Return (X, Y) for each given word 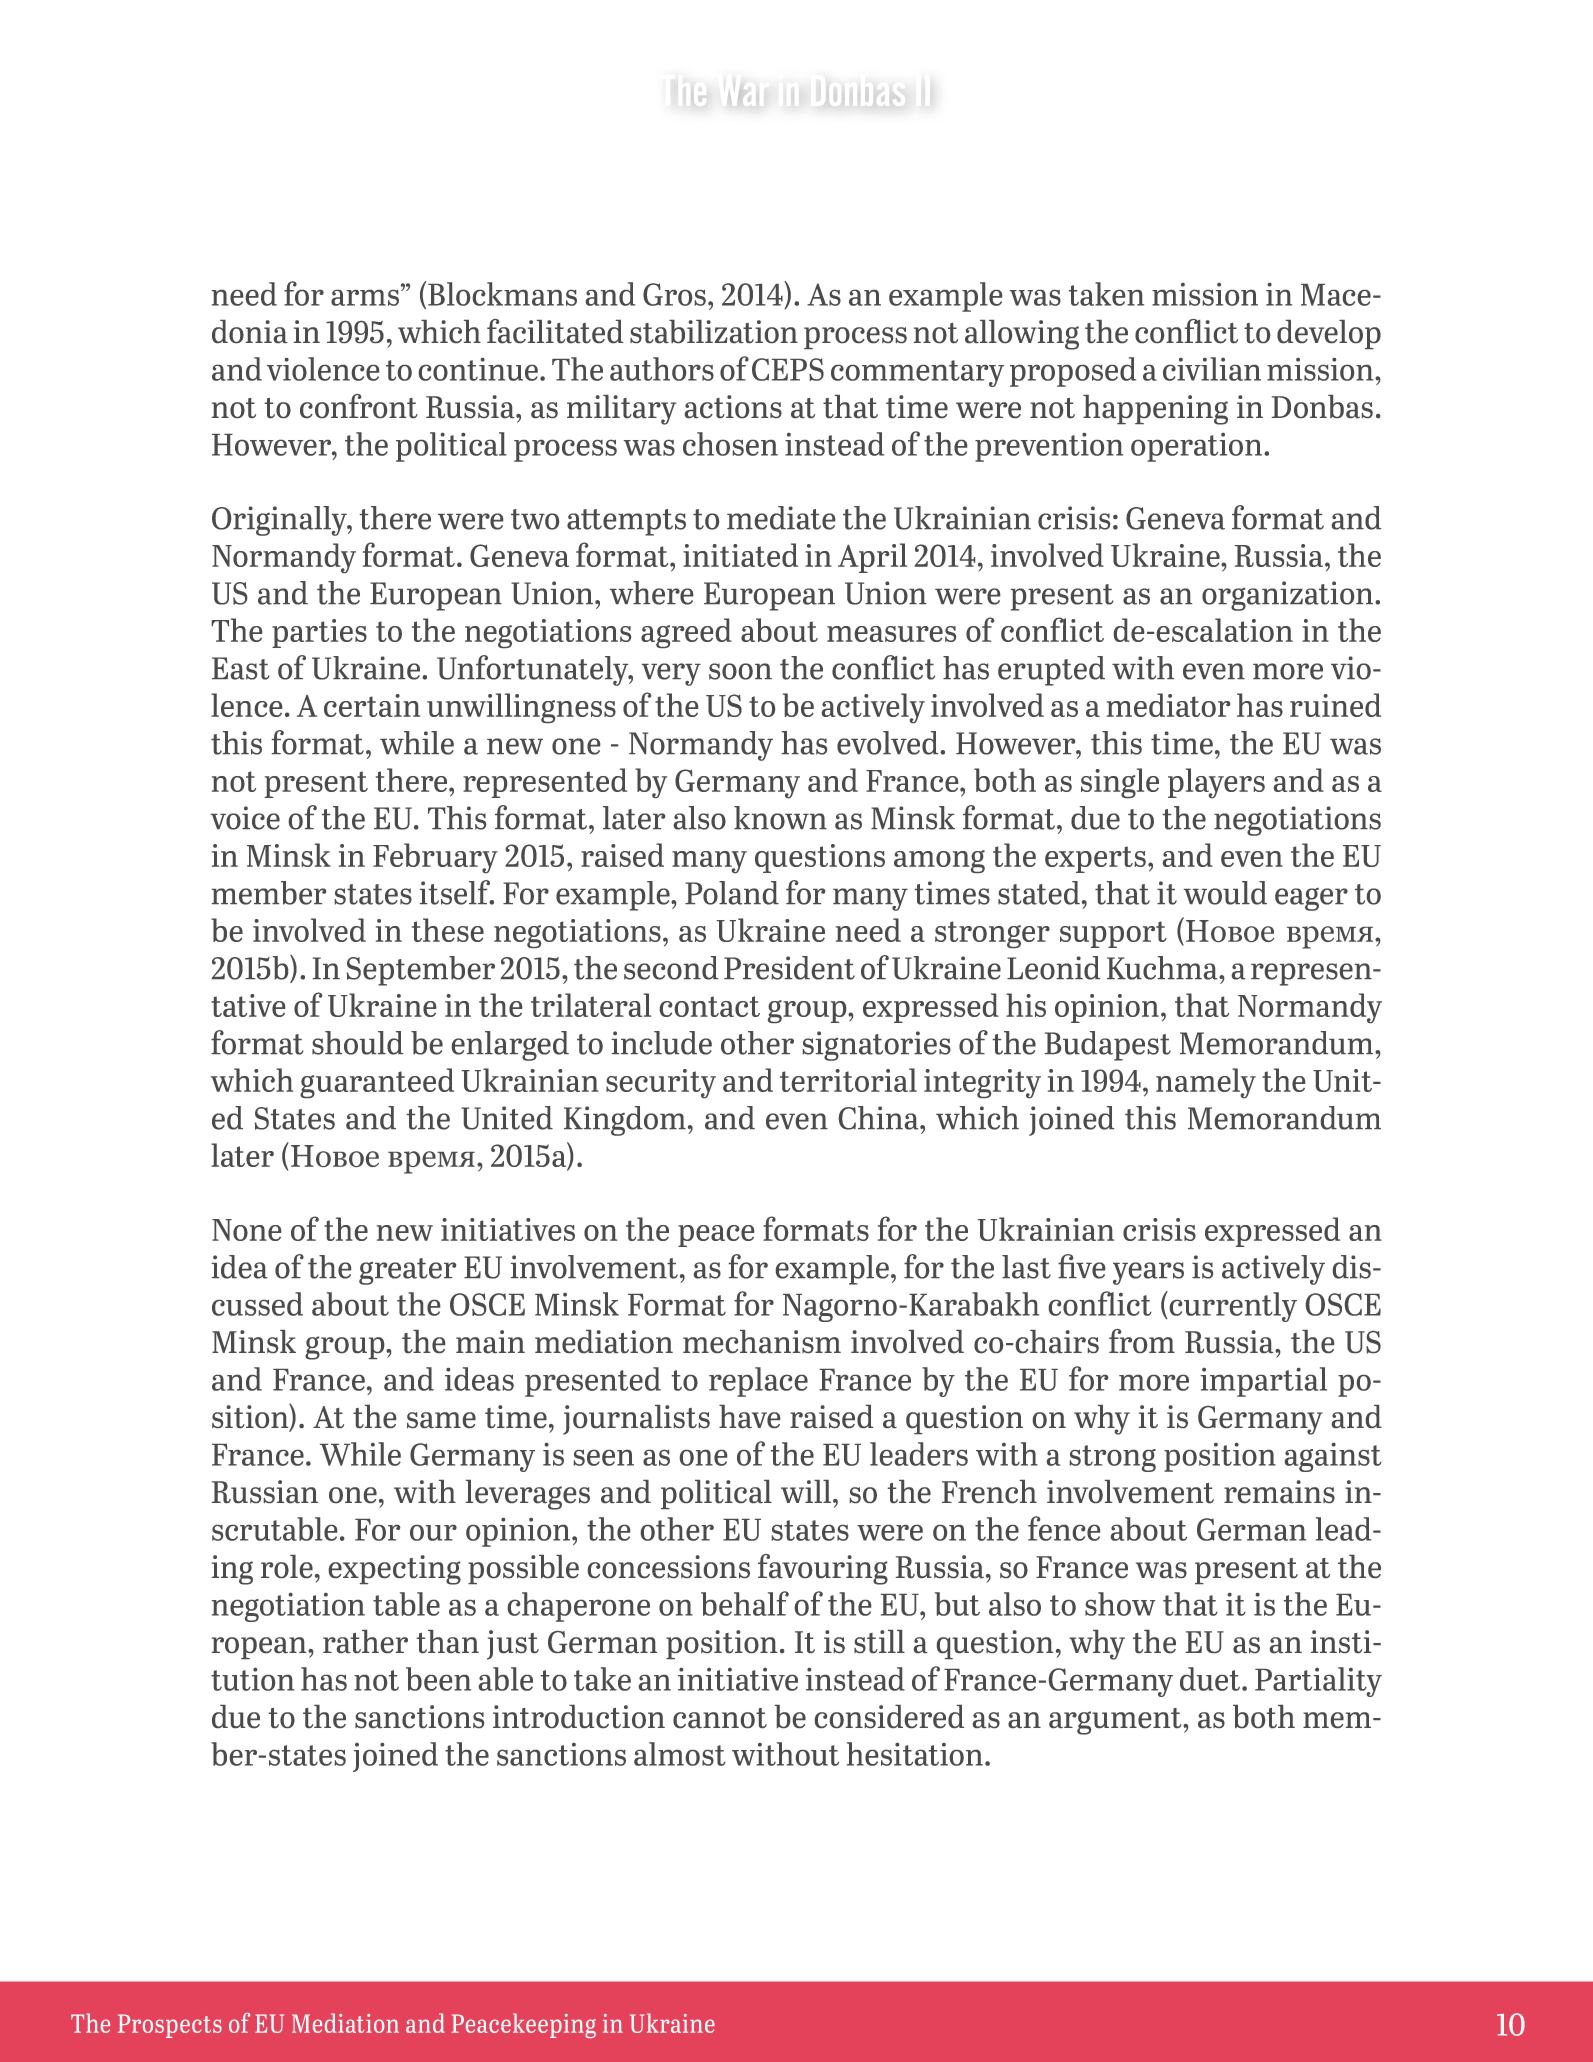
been (438, 1679)
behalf (745, 1603)
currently (1232, 1306)
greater (407, 1271)
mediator (1168, 705)
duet (1211, 1679)
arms (366, 298)
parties (319, 633)
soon (740, 671)
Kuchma (1163, 968)
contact (710, 1006)
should (357, 1043)
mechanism (762, 1341)
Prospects (170, 2026)
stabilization (714, 331)
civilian (1212, 369)
